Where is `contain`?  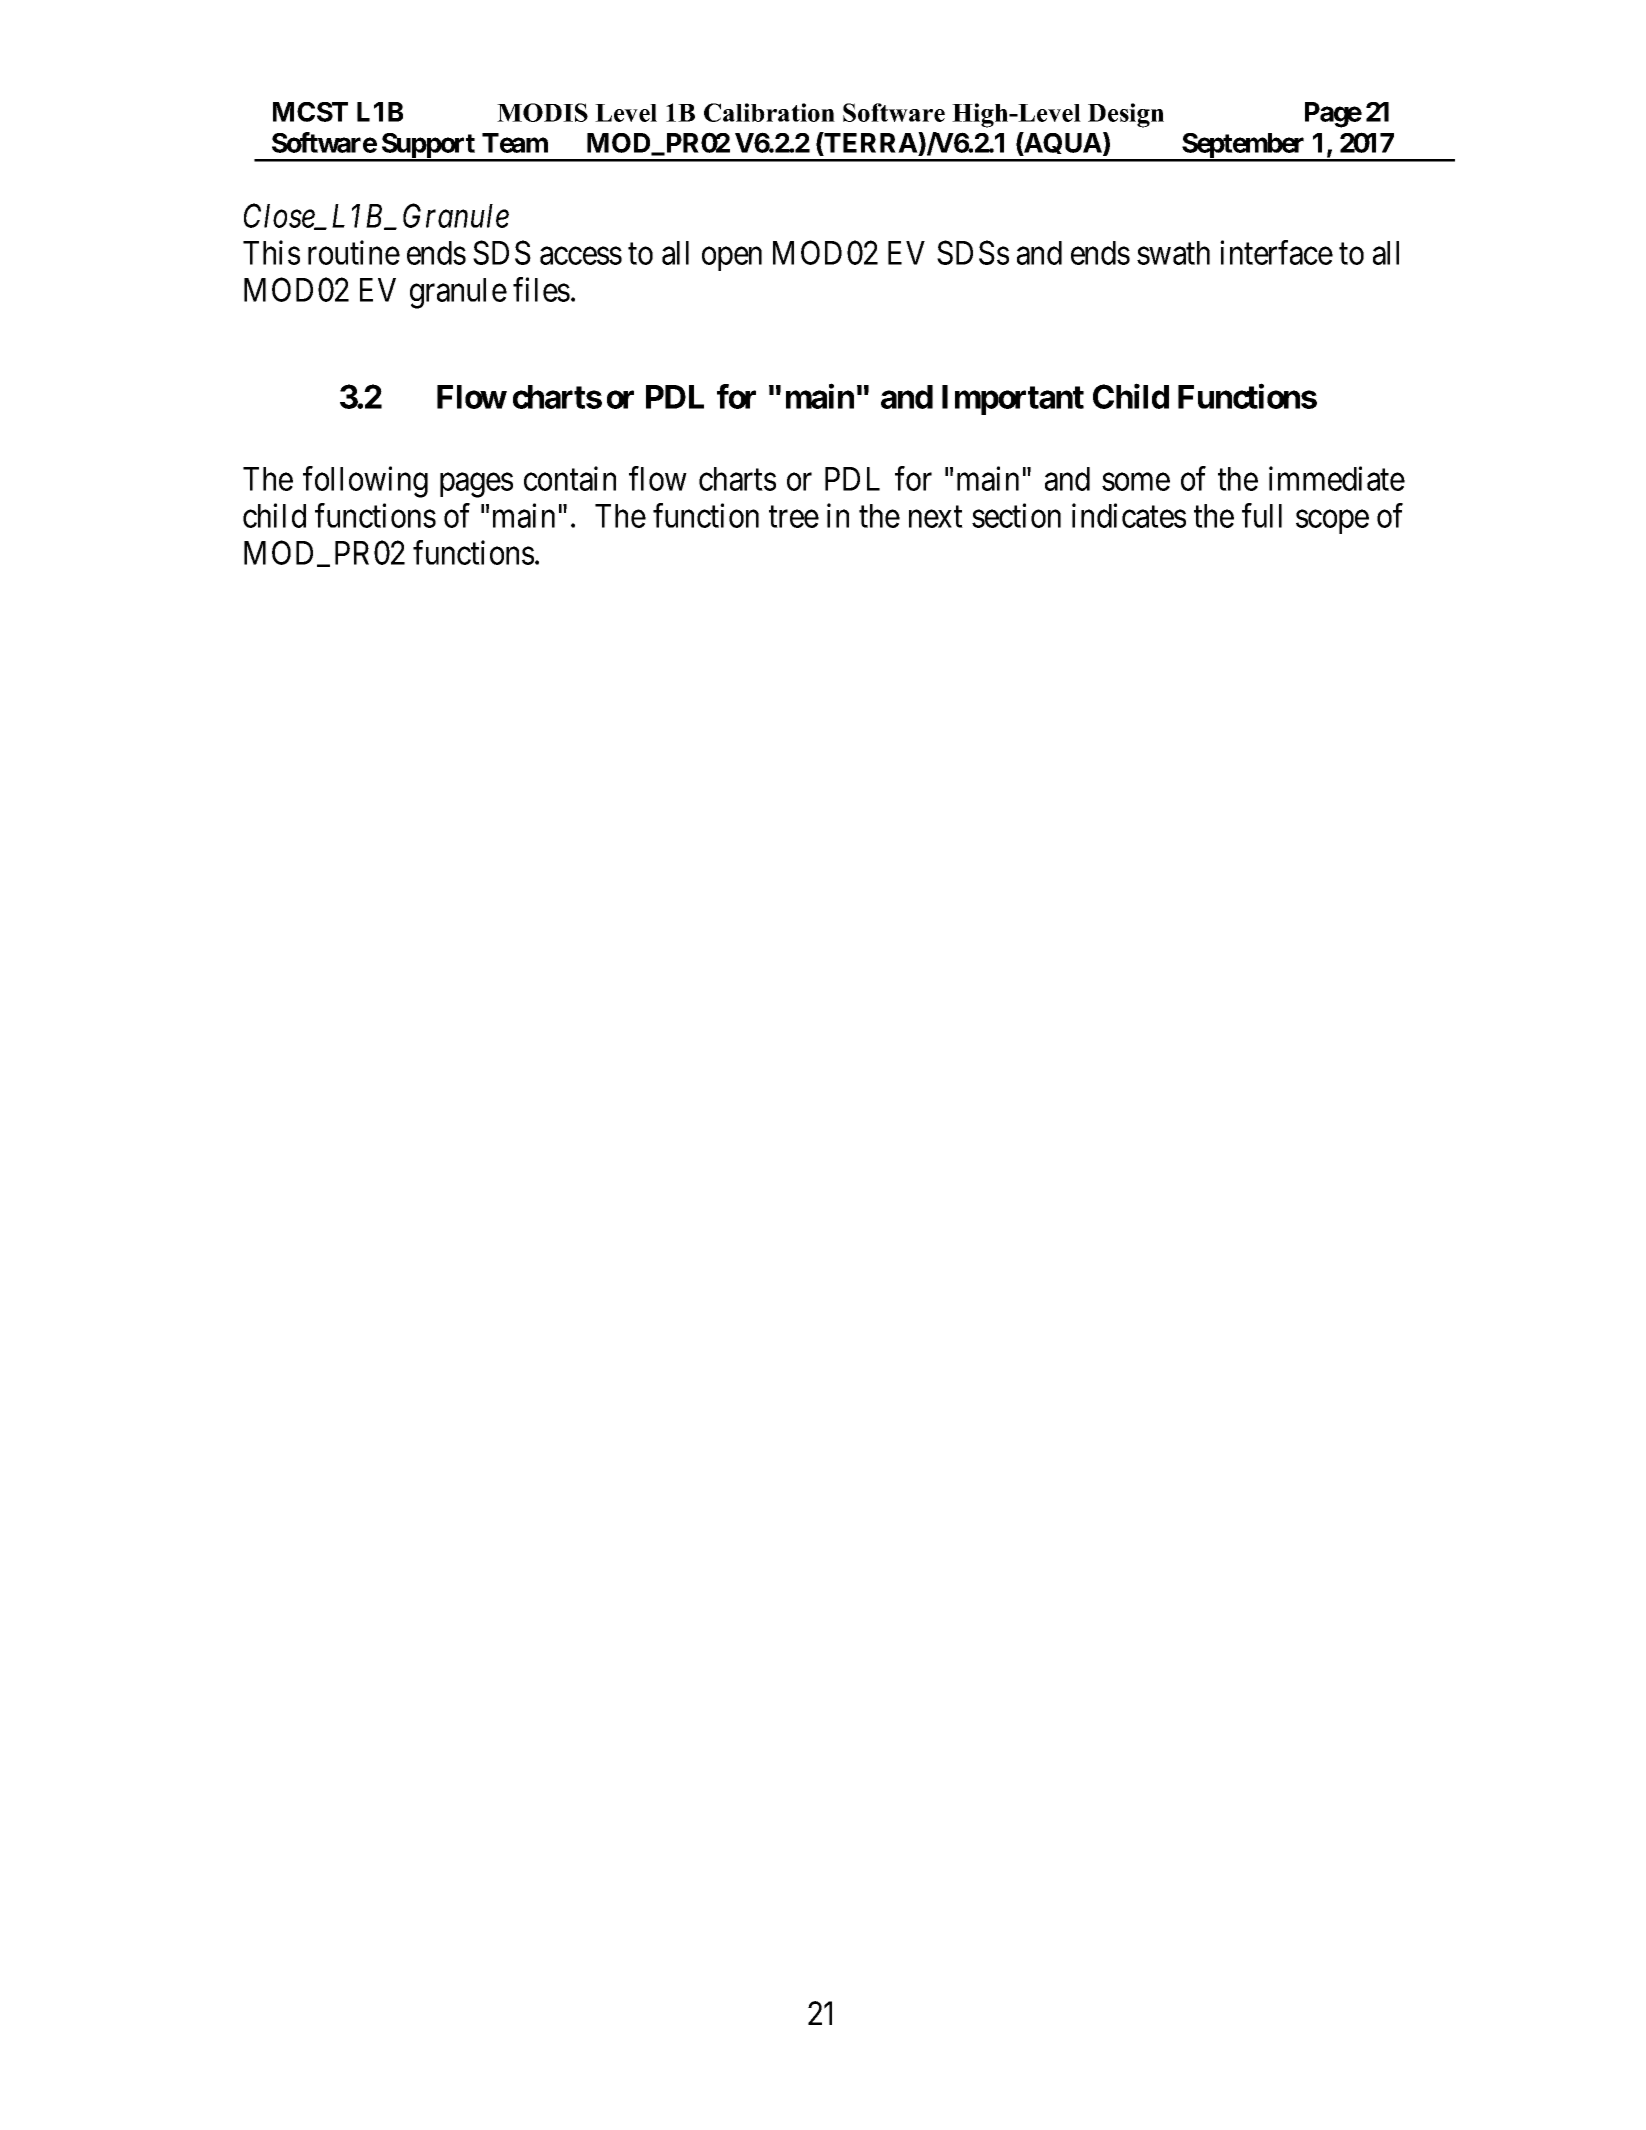
contain is located at coordinates (570, 478).
